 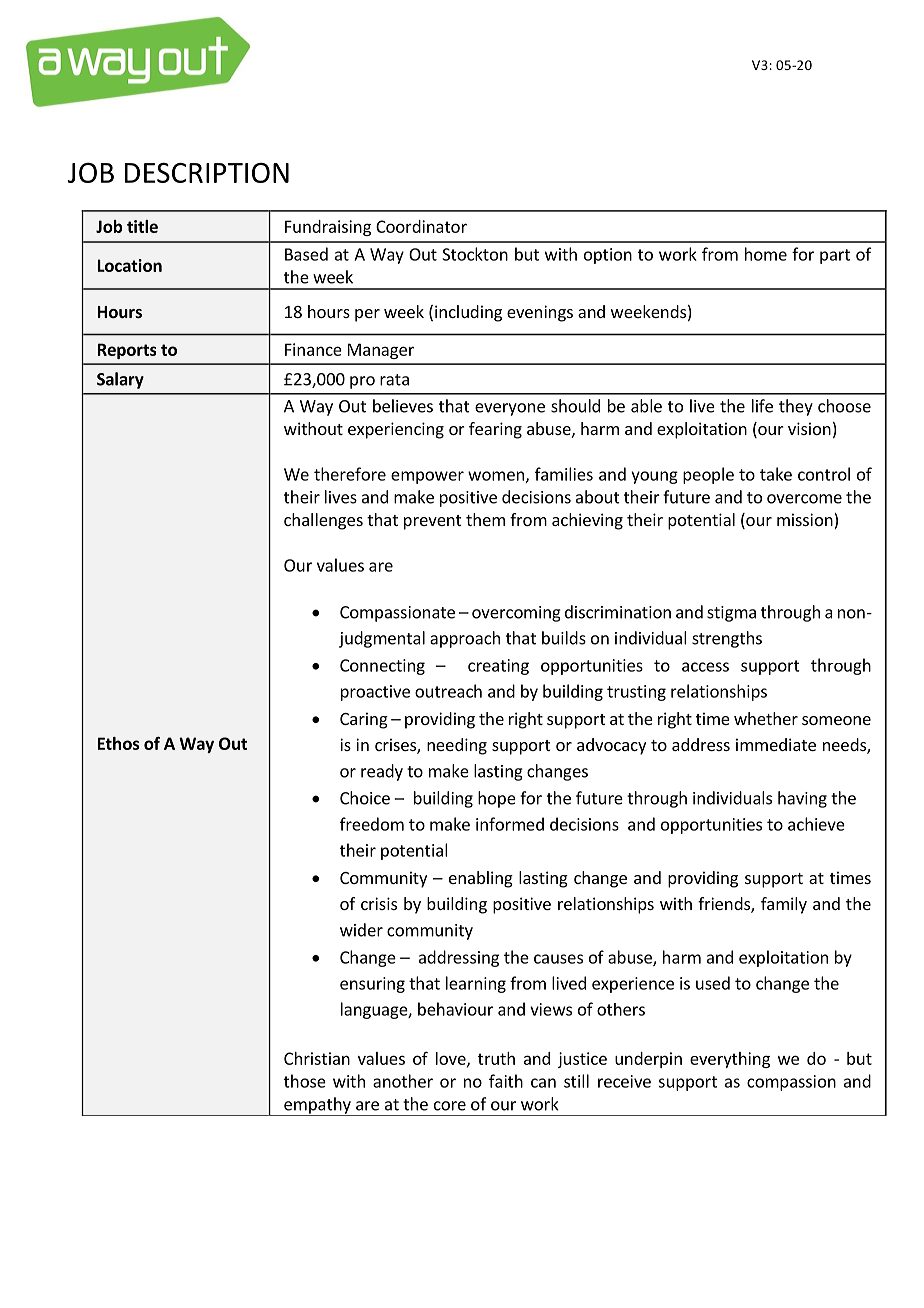 What do you see at coordinates (762, 406) in the document?
I see `life` at bounding box center [762, 406].
